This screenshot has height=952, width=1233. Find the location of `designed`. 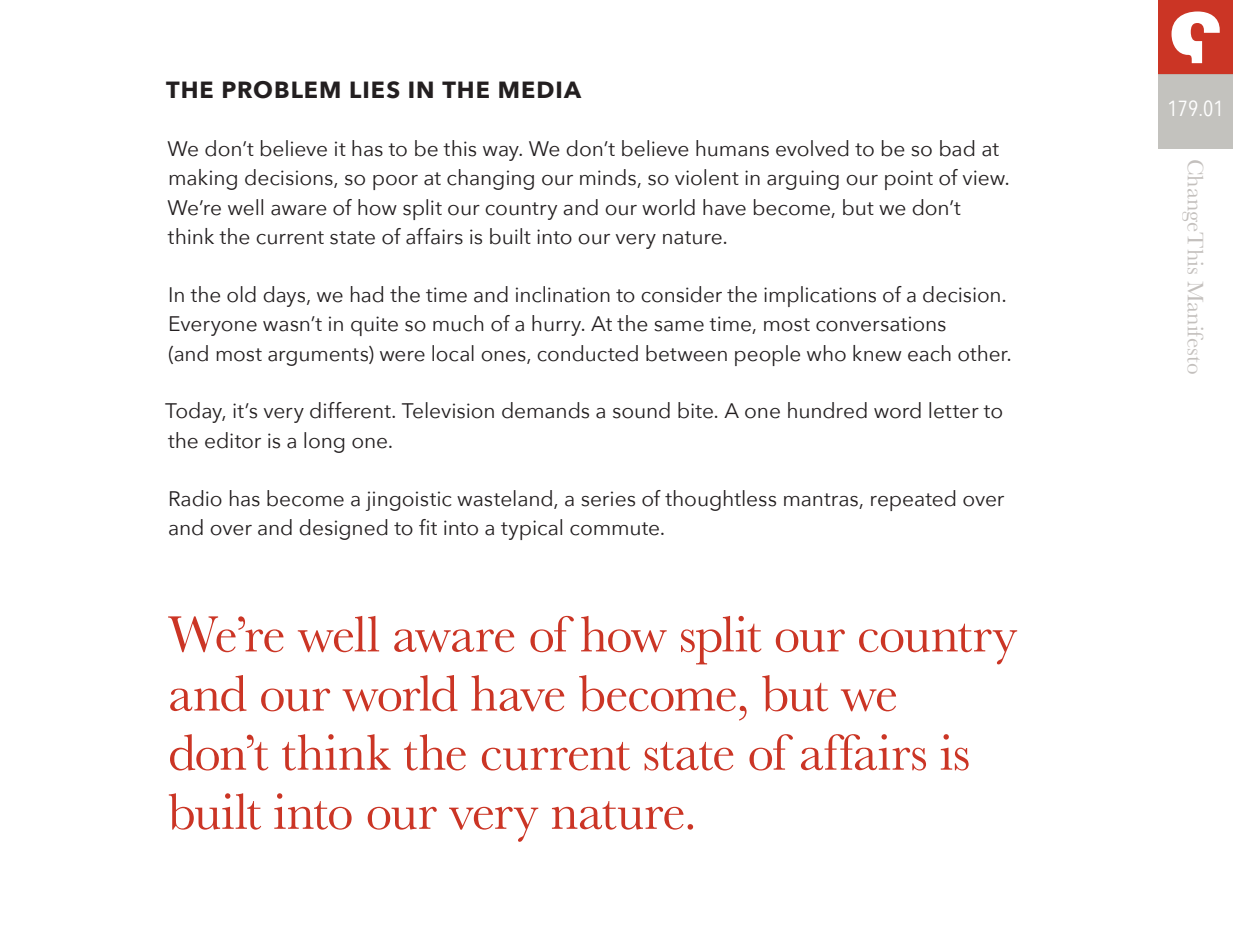

designed is located at coordinates (343, 529).
